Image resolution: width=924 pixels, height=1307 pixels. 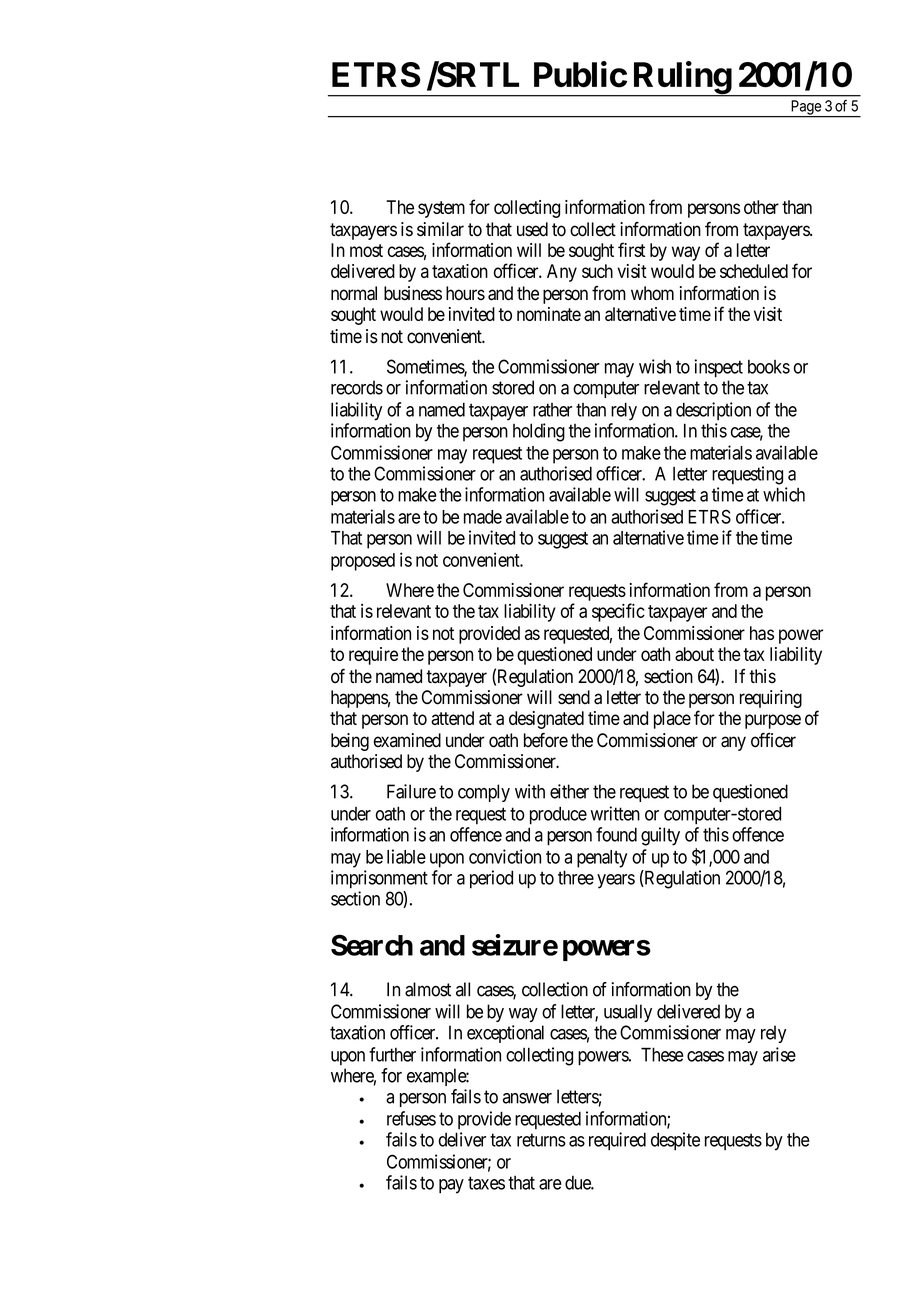 What do you see at coordinates (675, 1141) in the page?
I see `despite` at bounding box center [675, 1141].
